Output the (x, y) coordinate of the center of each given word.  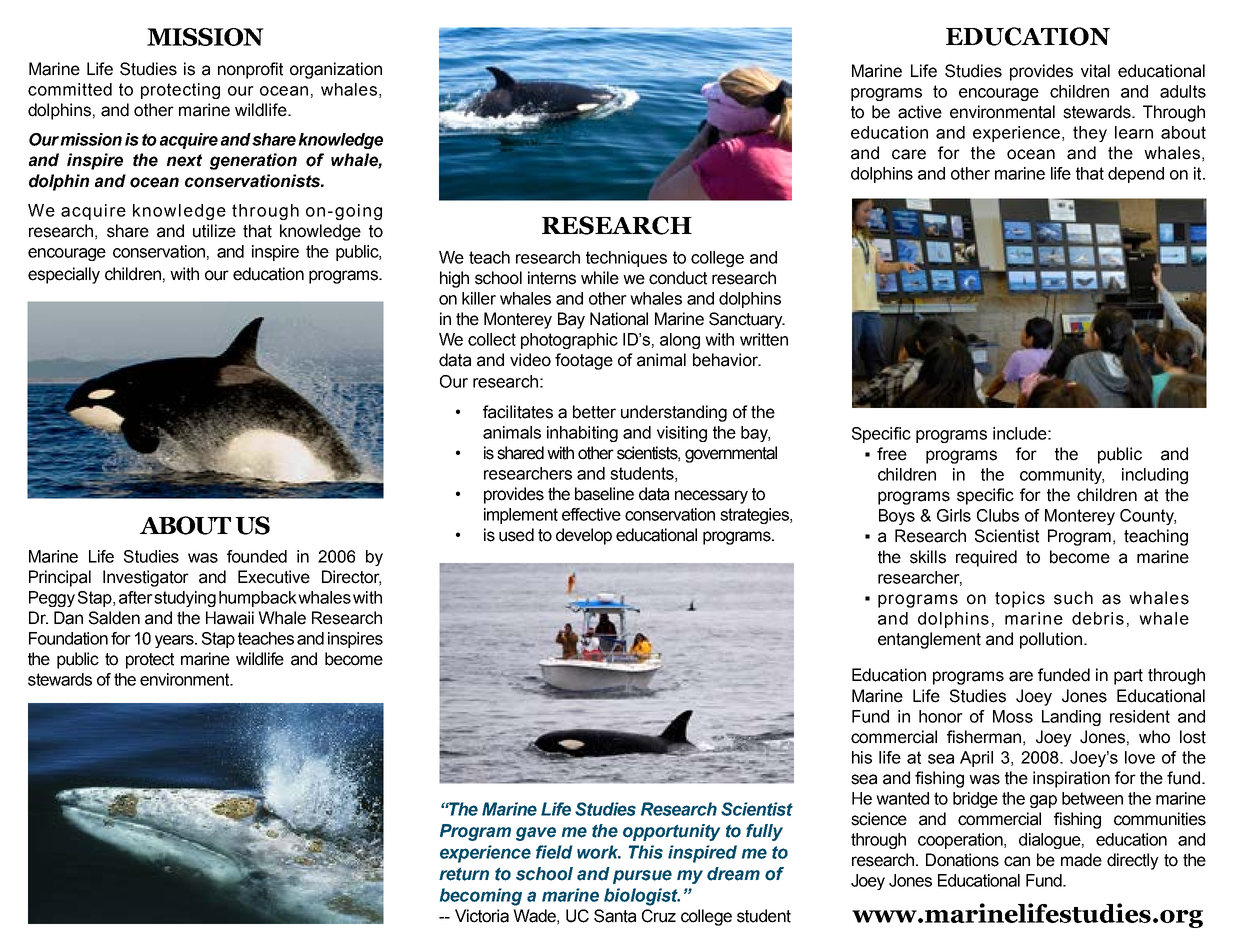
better (594, 412)
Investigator (146, 578)
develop (584, 536)
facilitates (518, 412)
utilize (214, 231)
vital (1095, 71)
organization (336, 70)
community (1062, 476)
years (175, 641)
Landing (1071, 718)
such (1073, 598)
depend (1136, 175)
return (464, 874)
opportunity (671, 832)
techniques (626, 259)
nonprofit (250, 70)
